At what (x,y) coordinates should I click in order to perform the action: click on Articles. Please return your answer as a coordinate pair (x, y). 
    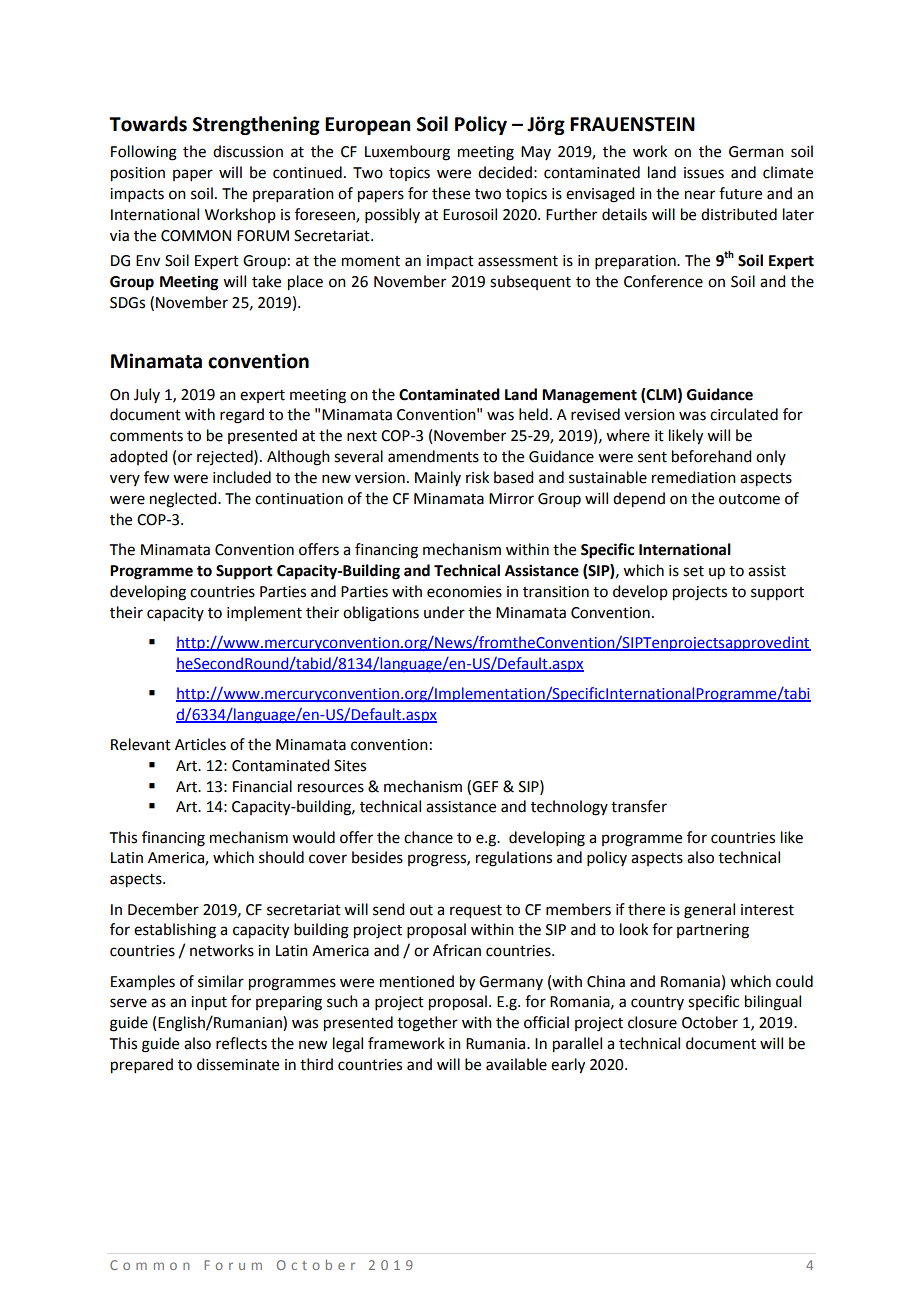
    Looking at the image, I should click on (200, 744).
